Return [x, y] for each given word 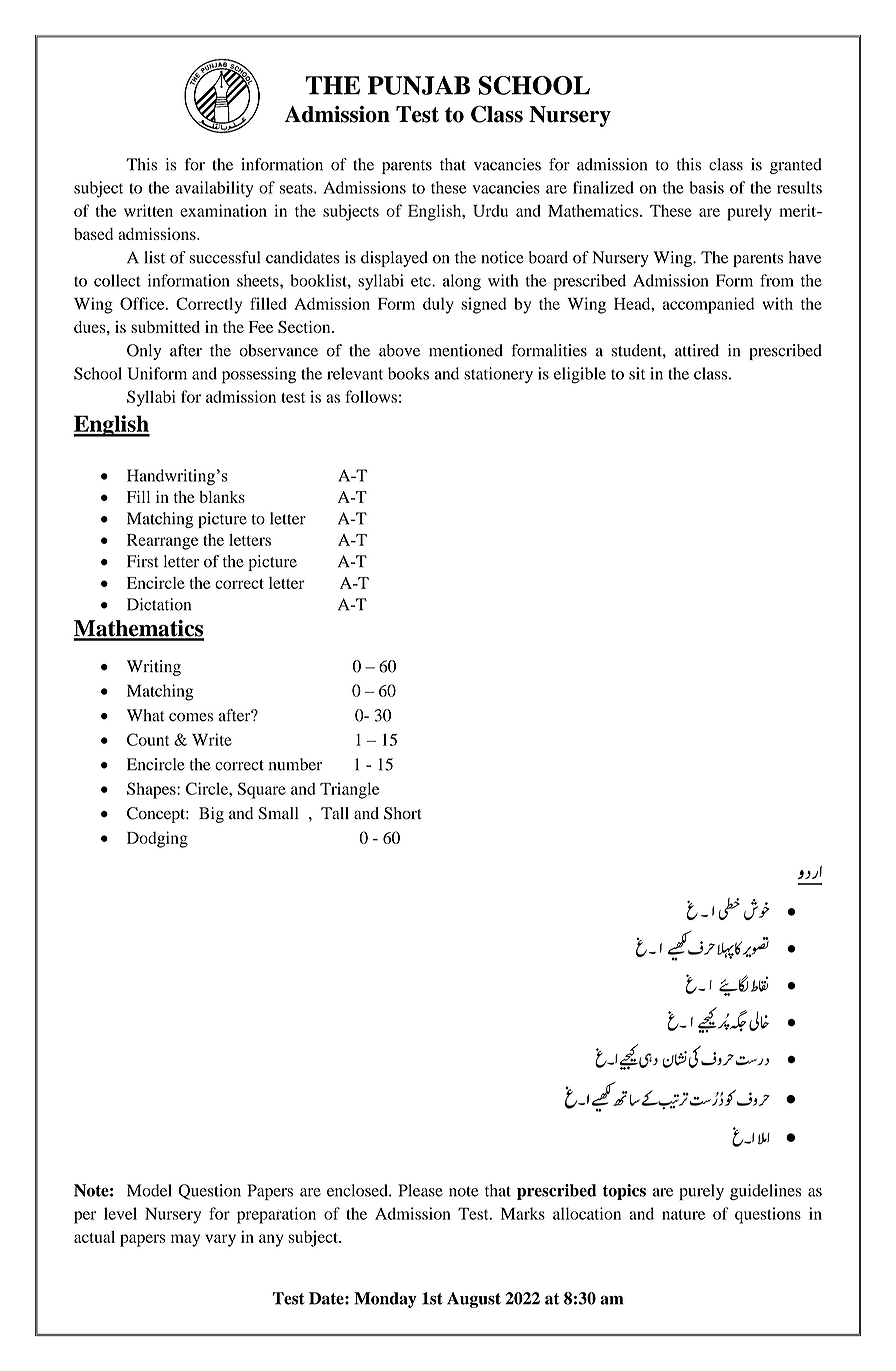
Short [403, 813]
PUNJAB [419, 85]
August [474, 1300]
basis [706, 187]
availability [214, 189]
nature [683, 1214]
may [185, 1240]
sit [637, 373]
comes [191, 717]
